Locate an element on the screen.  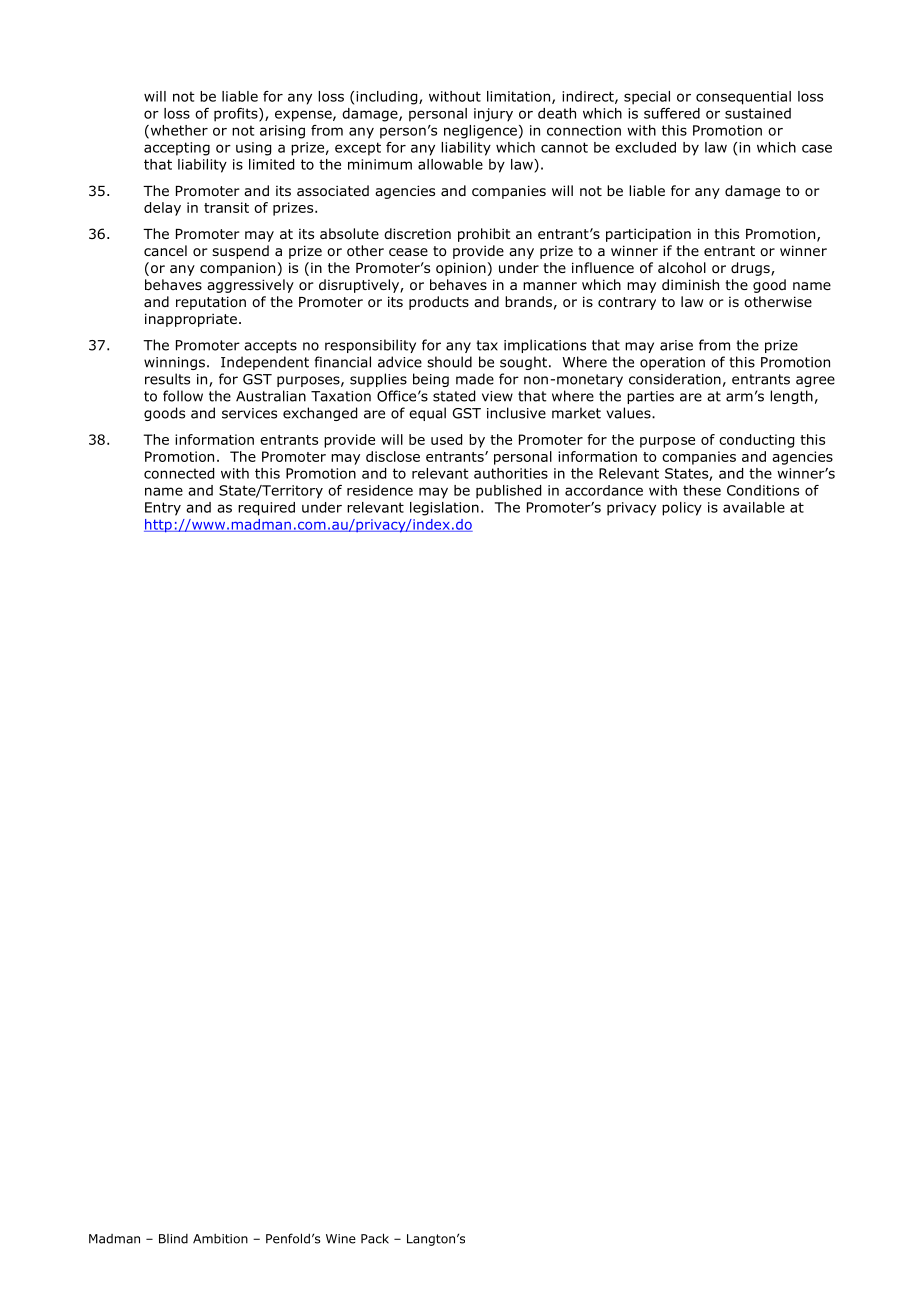
Ambition is located at coordinates (220, 1239).
